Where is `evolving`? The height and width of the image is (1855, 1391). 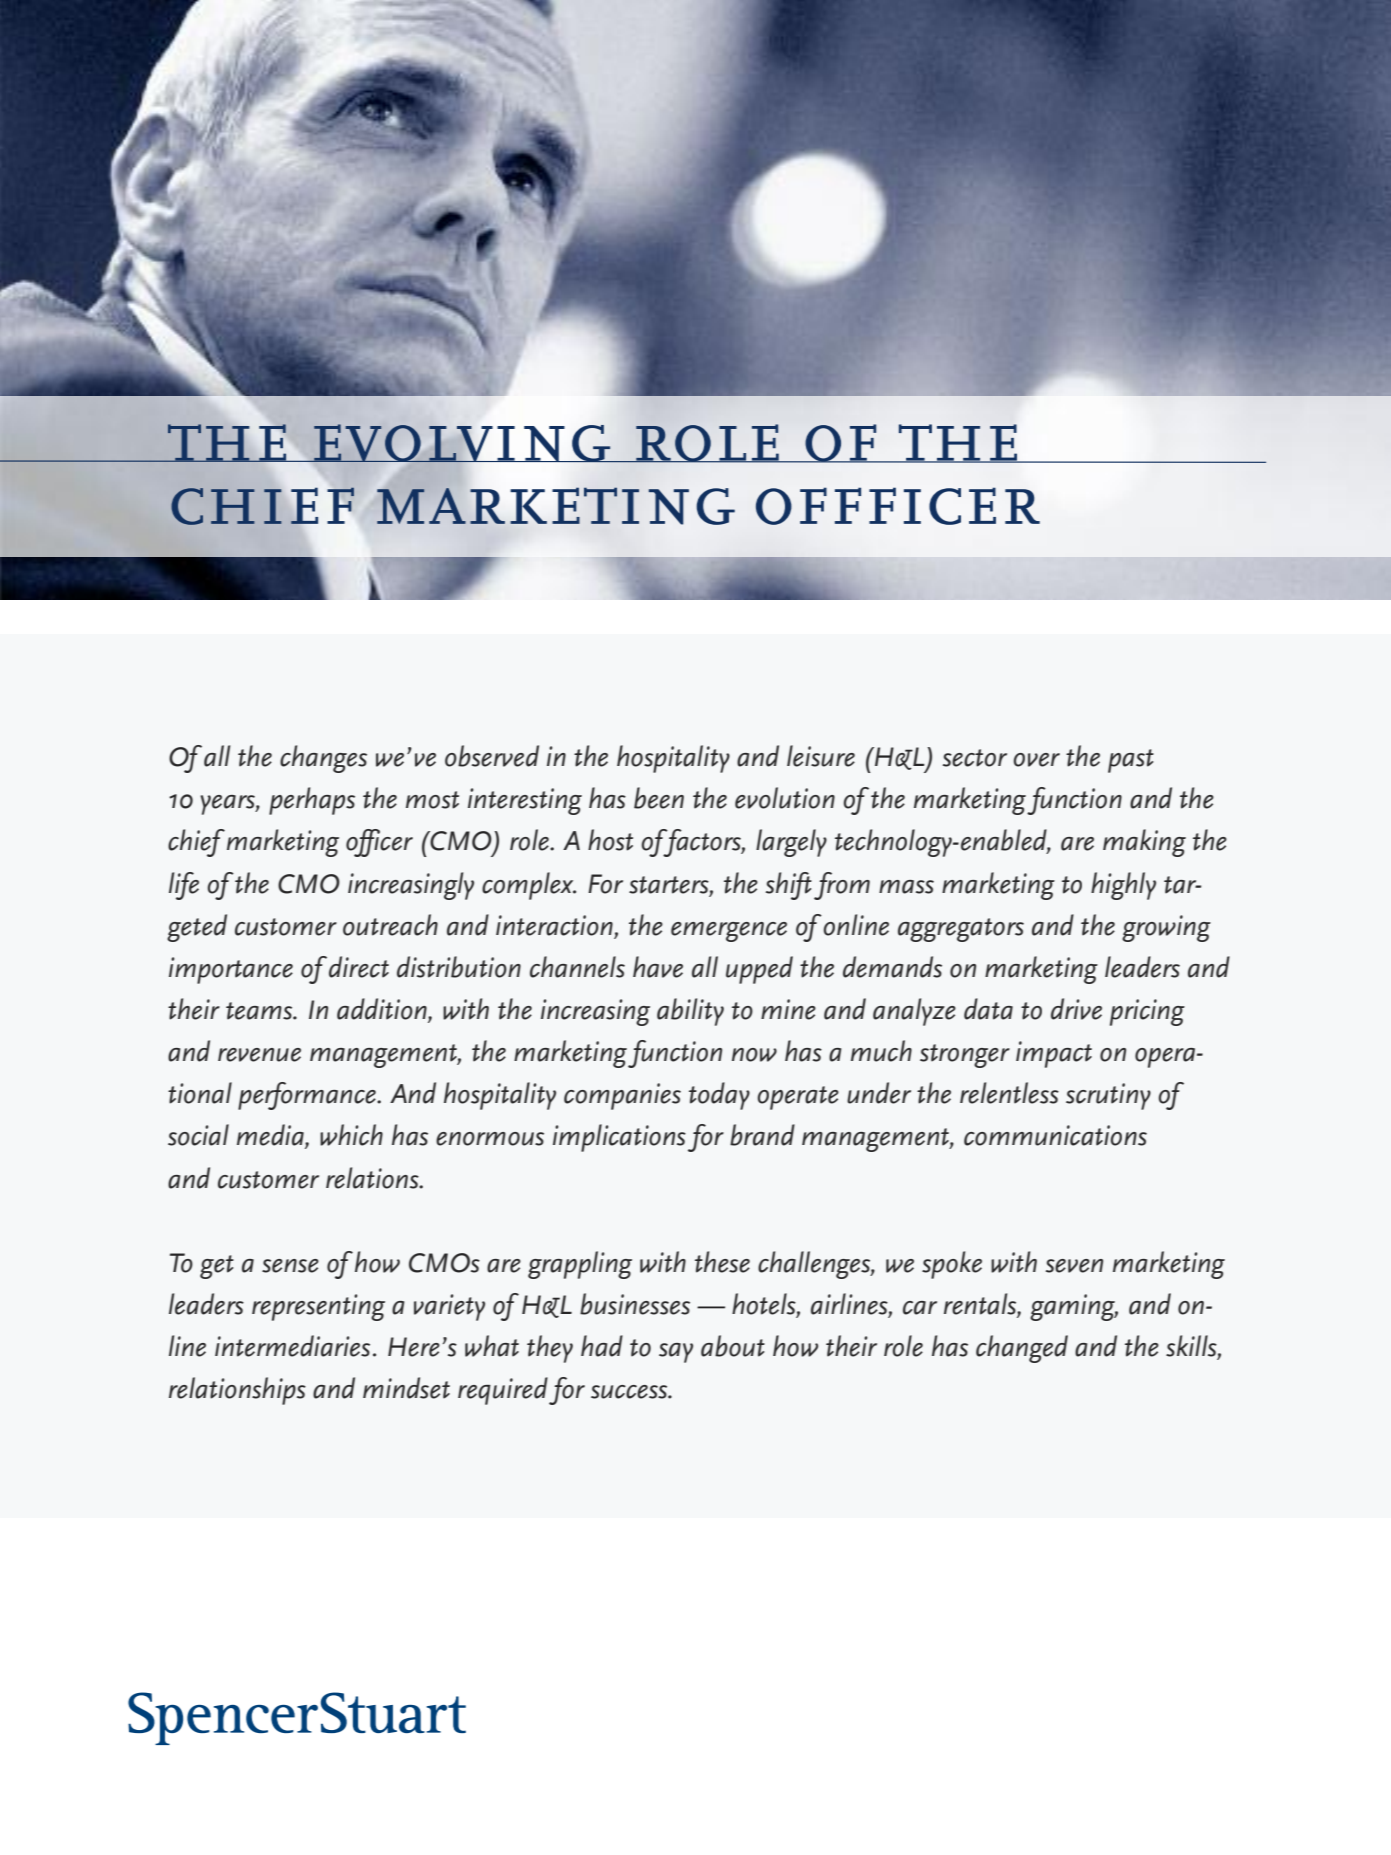 evolving is located at coordinates (462, 443).
